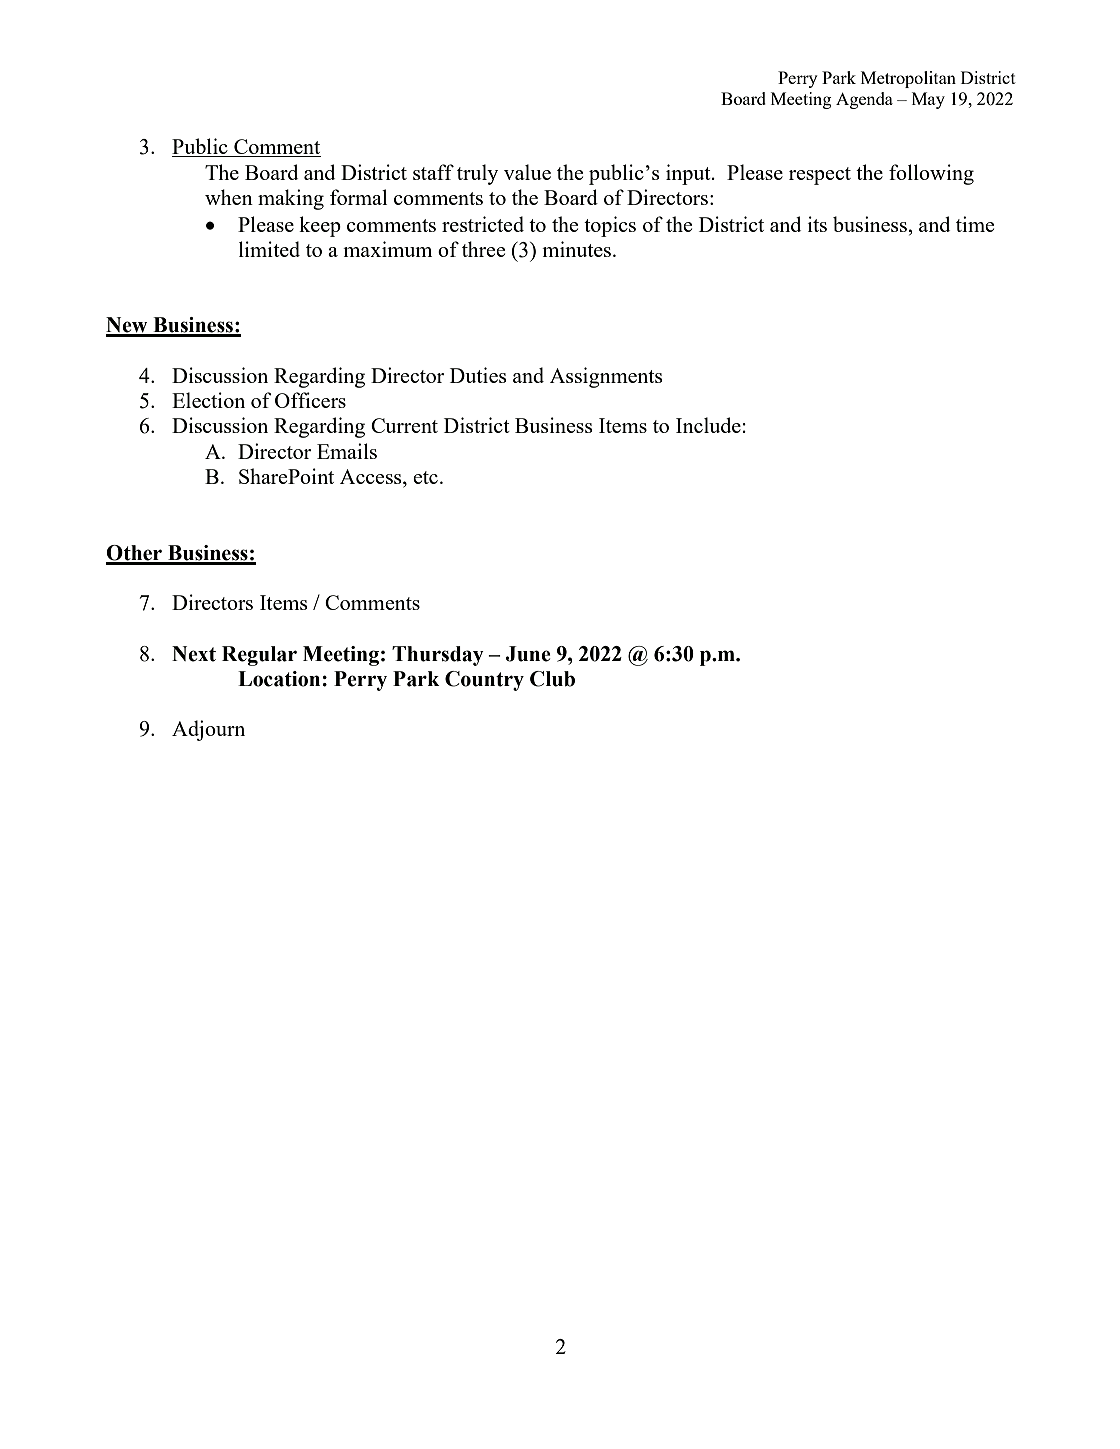  I want to click on Regular, so click(259, 656).
